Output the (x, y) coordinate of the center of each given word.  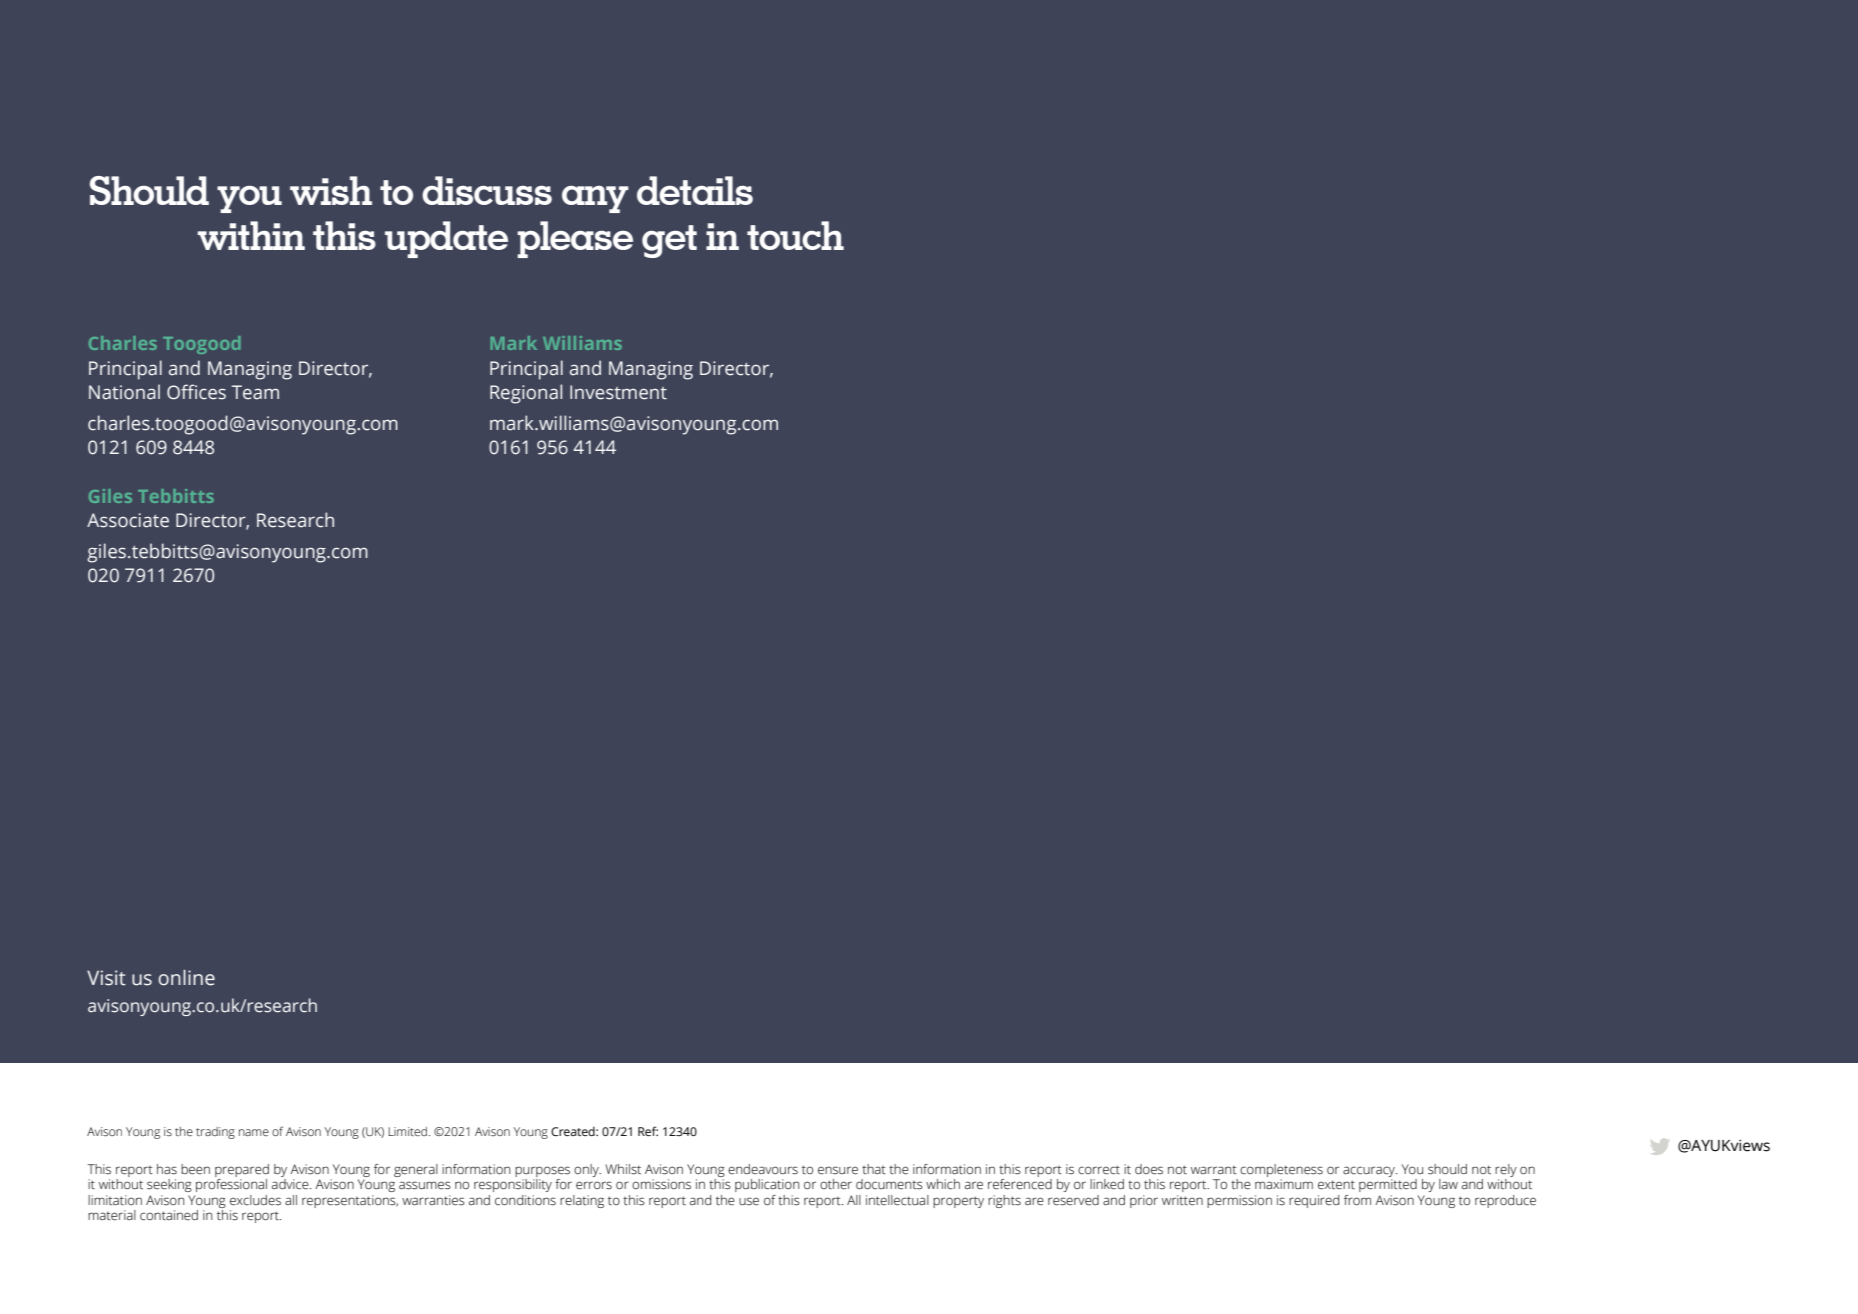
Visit (106, 978)
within (251, 235)
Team (255, 392)
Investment (618, 392)
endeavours (763, 1169)
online (186, 978)
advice (291, 1184)
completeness (1281, 1170)
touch (795, 235)
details (695, 190)
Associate (128, 520)
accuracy (1370, 1171)
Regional (526, 394)
